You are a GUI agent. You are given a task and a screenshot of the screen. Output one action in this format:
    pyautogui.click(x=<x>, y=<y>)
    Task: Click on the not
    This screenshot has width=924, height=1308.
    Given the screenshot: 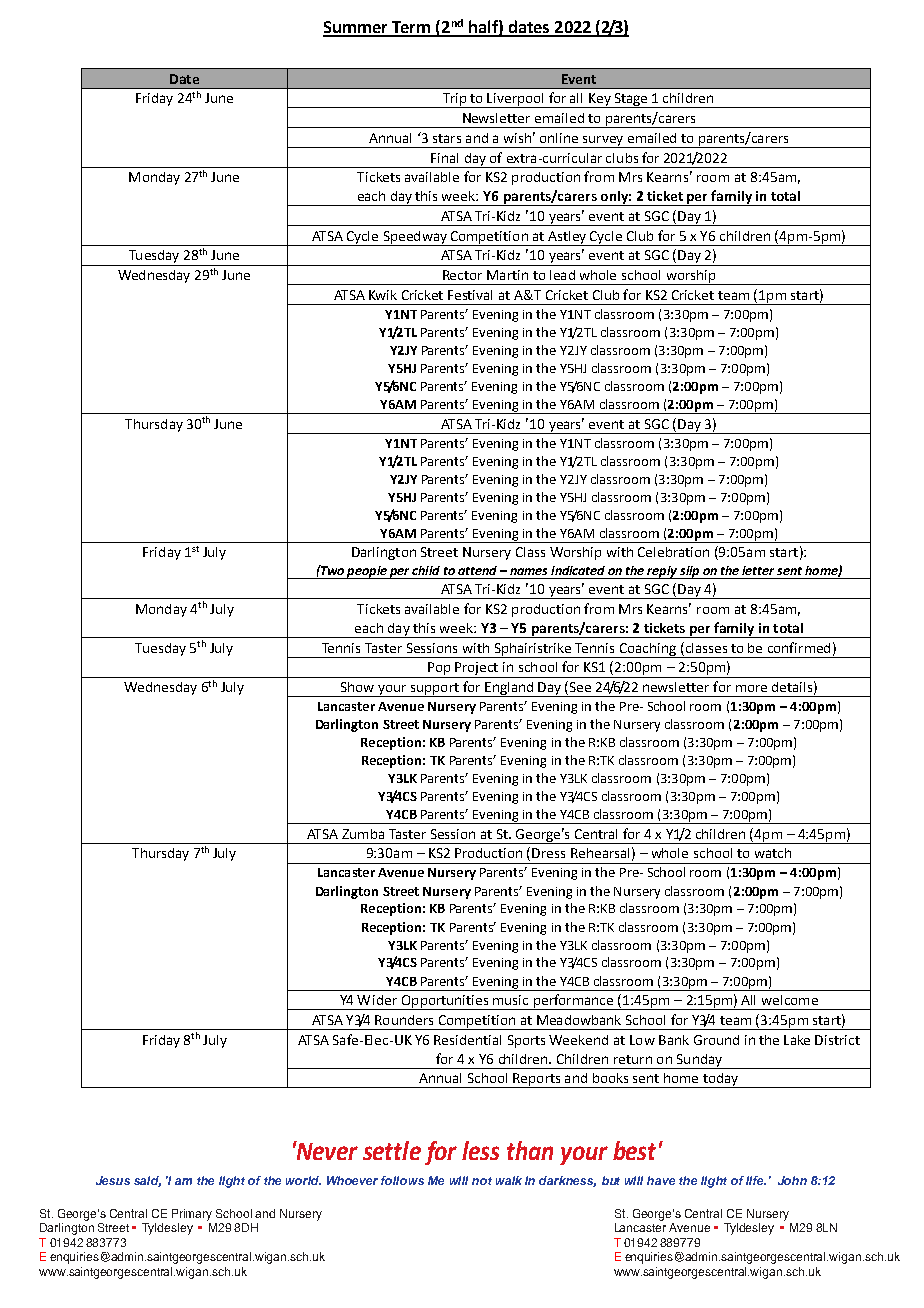 What is the action you would take?
    pyautogui.click(x=482, y=1181)
